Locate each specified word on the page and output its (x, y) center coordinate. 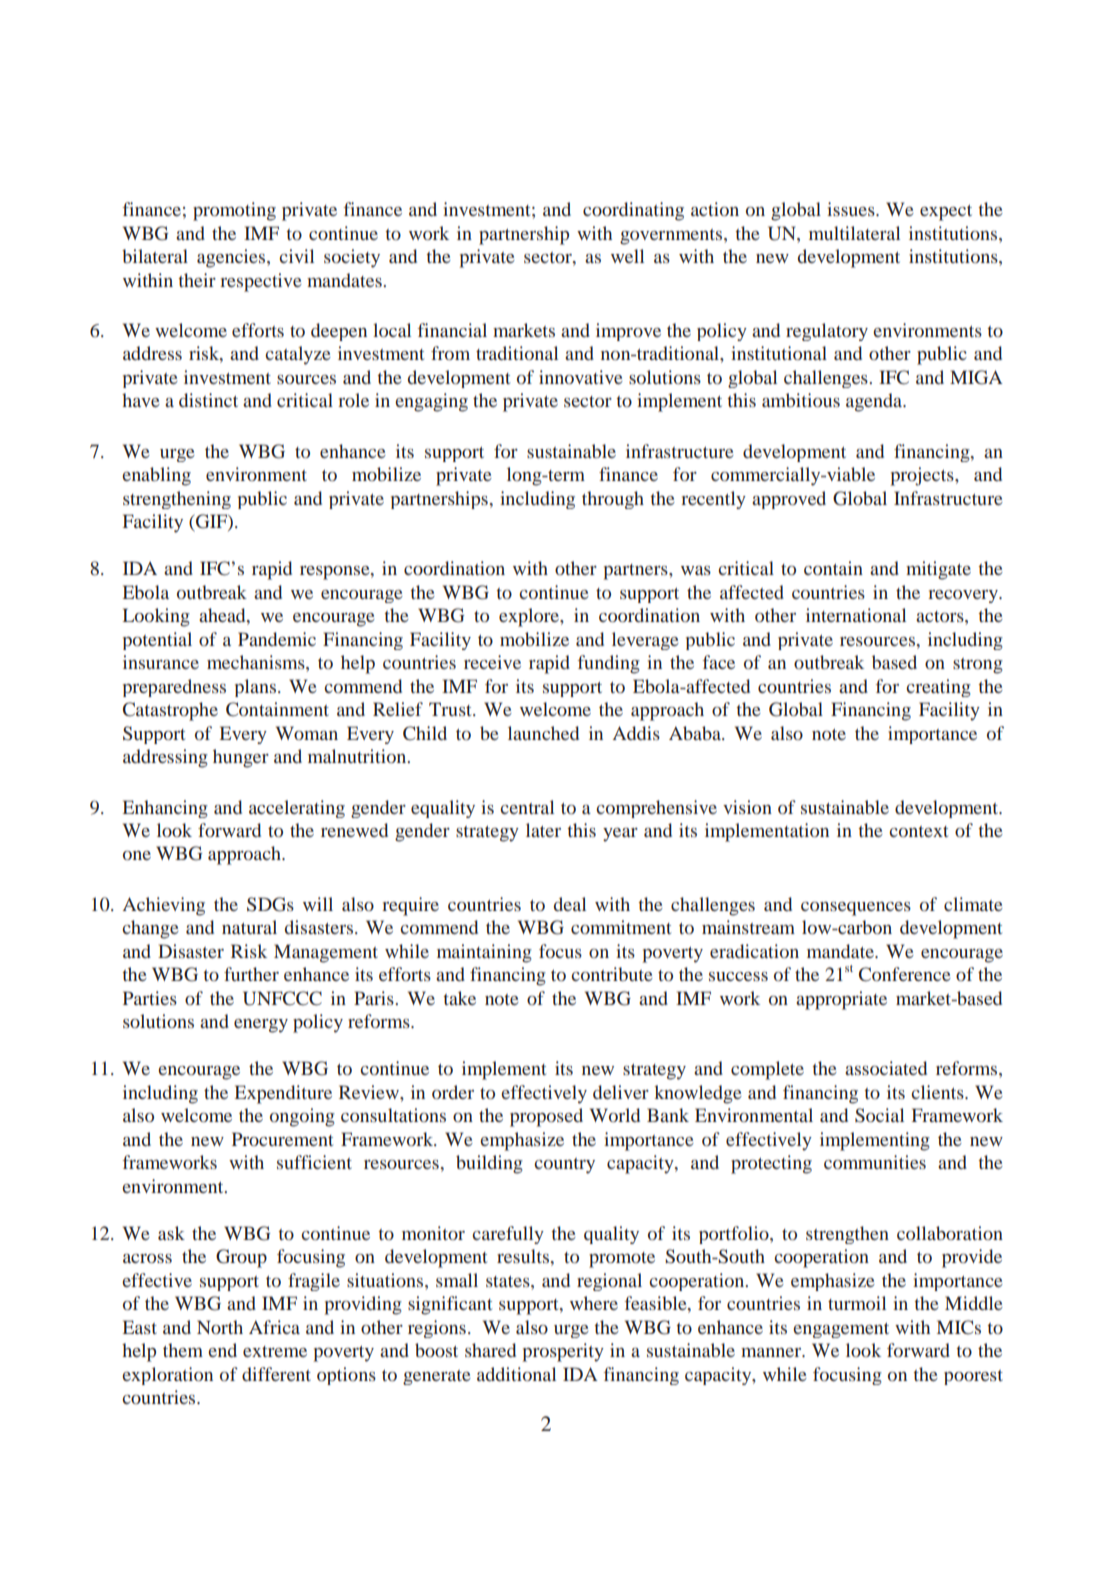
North (220, 1327)
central (527, 807)
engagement (841, 1330)
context (918, 831)
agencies (232, 258)
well (627, 256)
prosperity (563, 1352)
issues (852, 209)
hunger (241, 758)
